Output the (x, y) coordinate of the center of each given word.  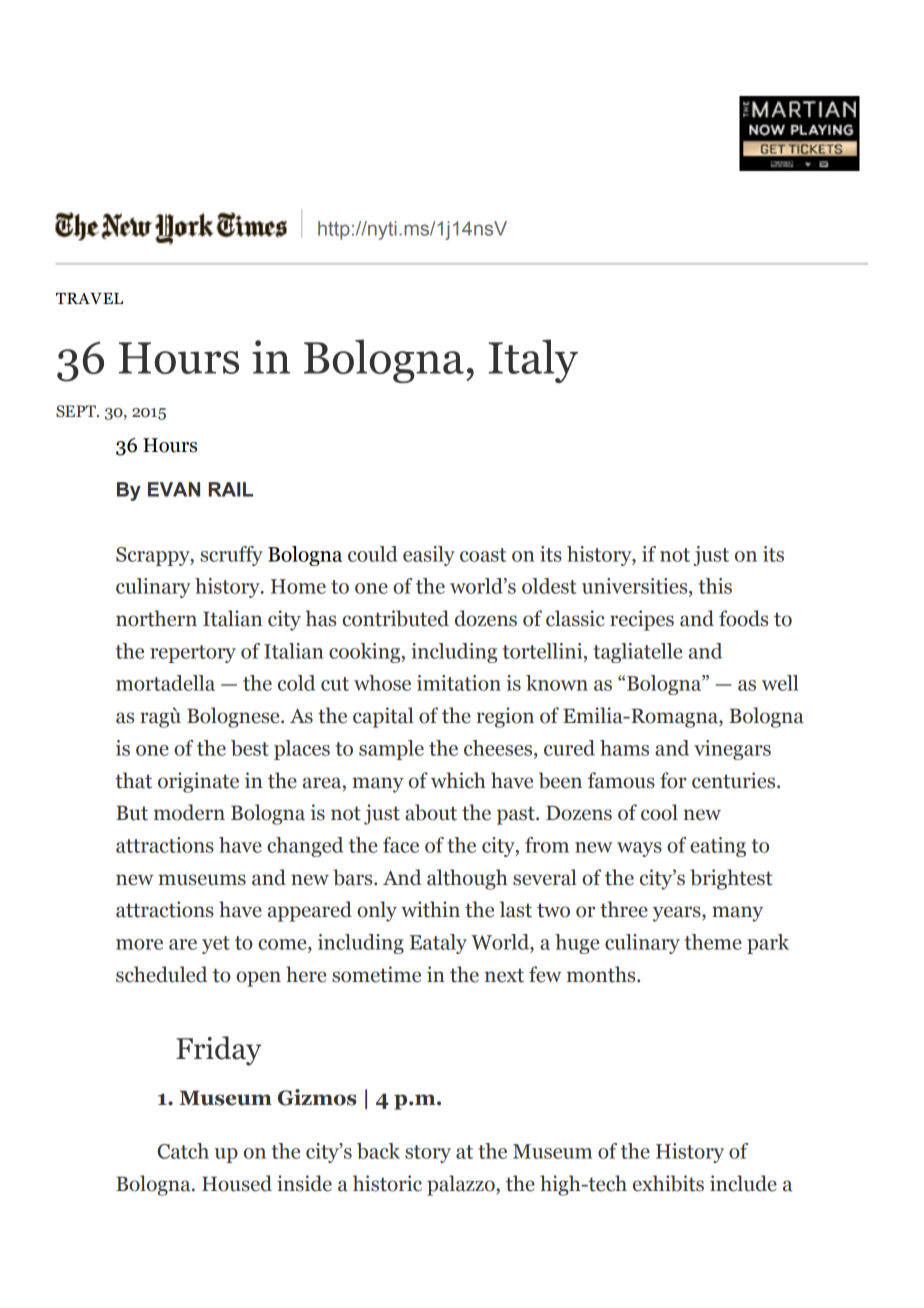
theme (713, 942)
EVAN (174, 489)
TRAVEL (89, 298)
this (715, 586)
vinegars (732, 750)
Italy (533, 361)
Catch (183, 1151)
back (378, 1151)
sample (391, 750)
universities (636, 586)
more (139, 944)
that (133, 780)
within (430, 909)
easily (429, 556)
